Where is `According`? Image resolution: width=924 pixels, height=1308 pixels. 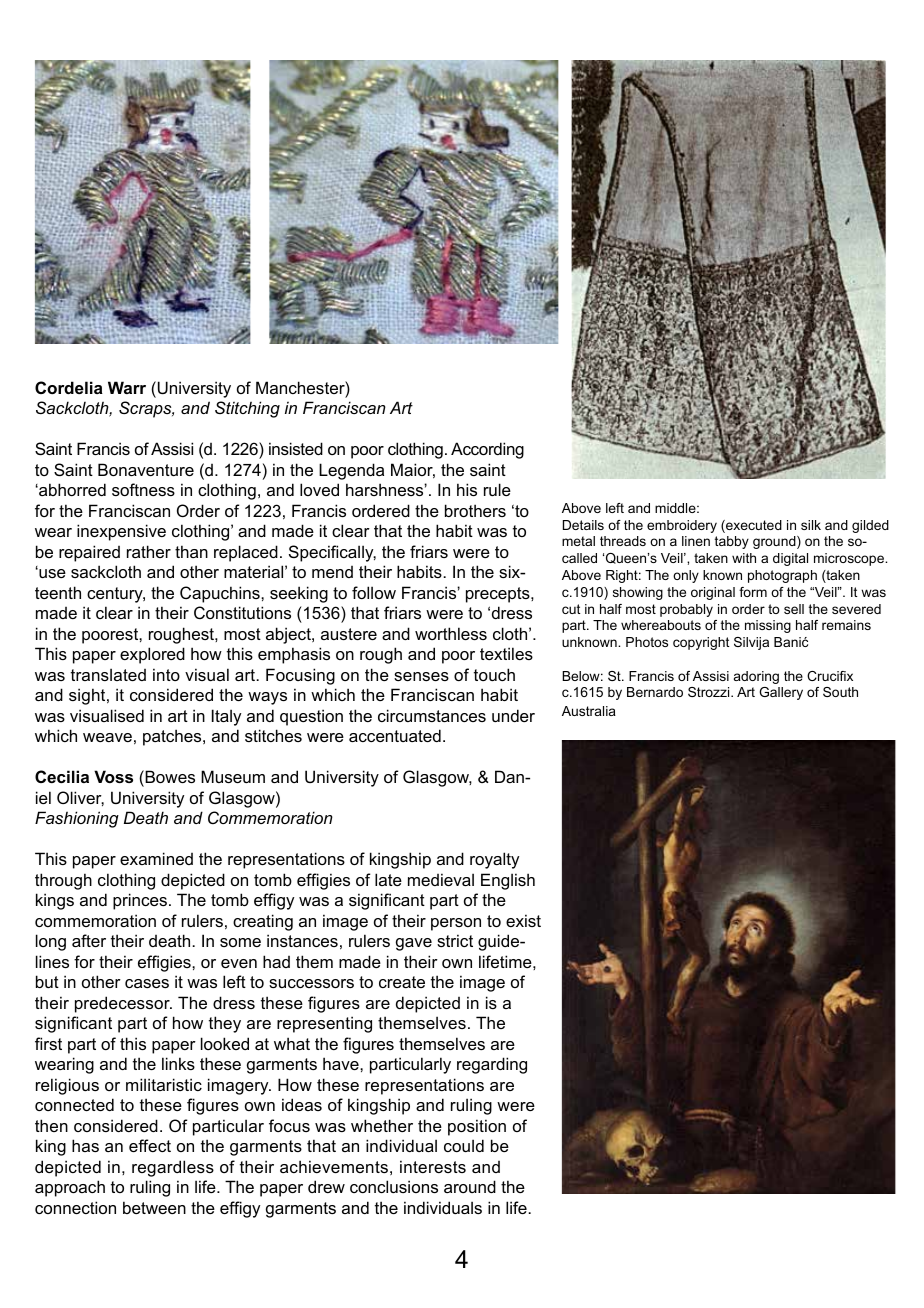 According is located at coordinates (487, 450).
